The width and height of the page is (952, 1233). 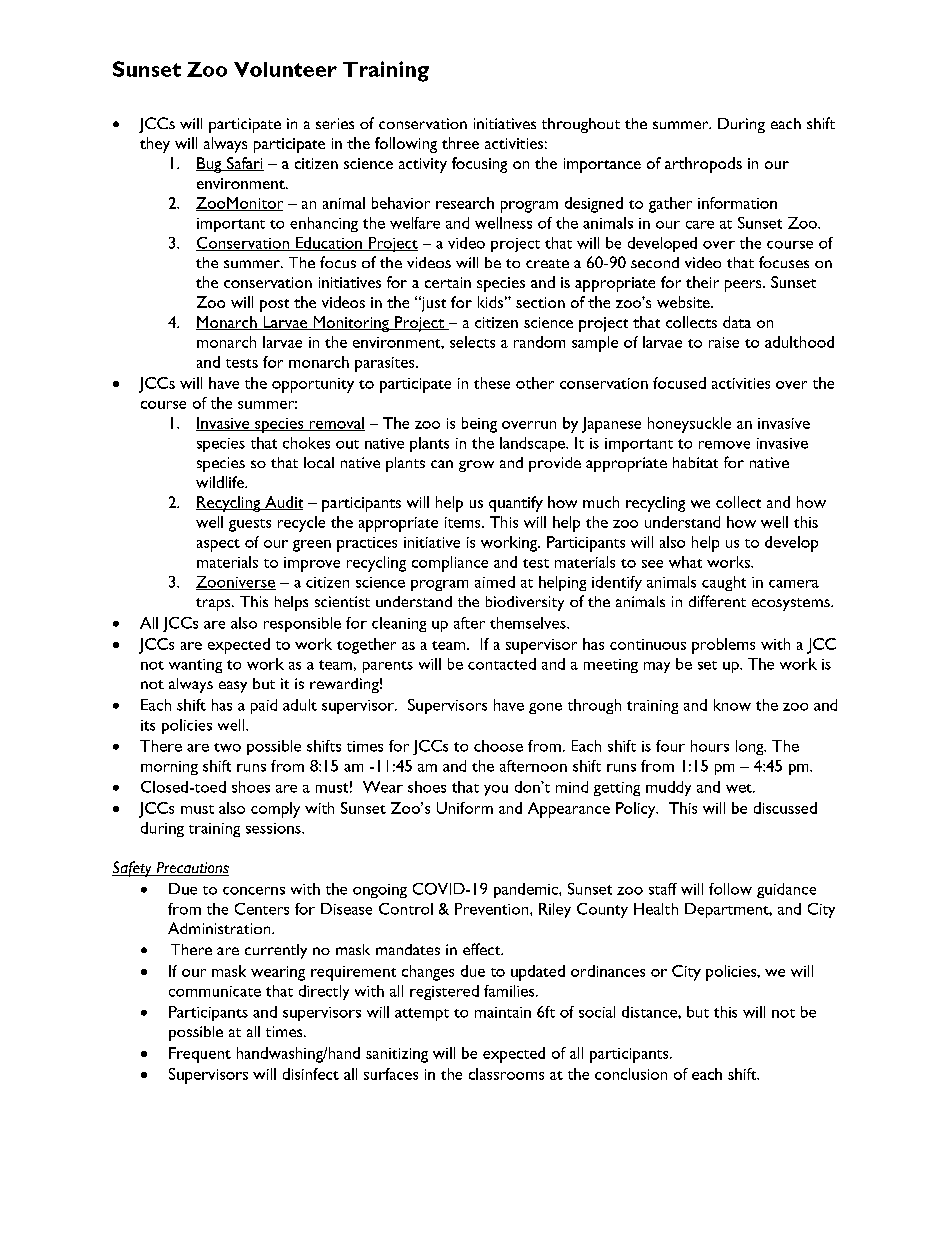 What do you see at coordinates (689, 425) in the page?
I see `honeysuckle` at bounding box center [689, 425].
